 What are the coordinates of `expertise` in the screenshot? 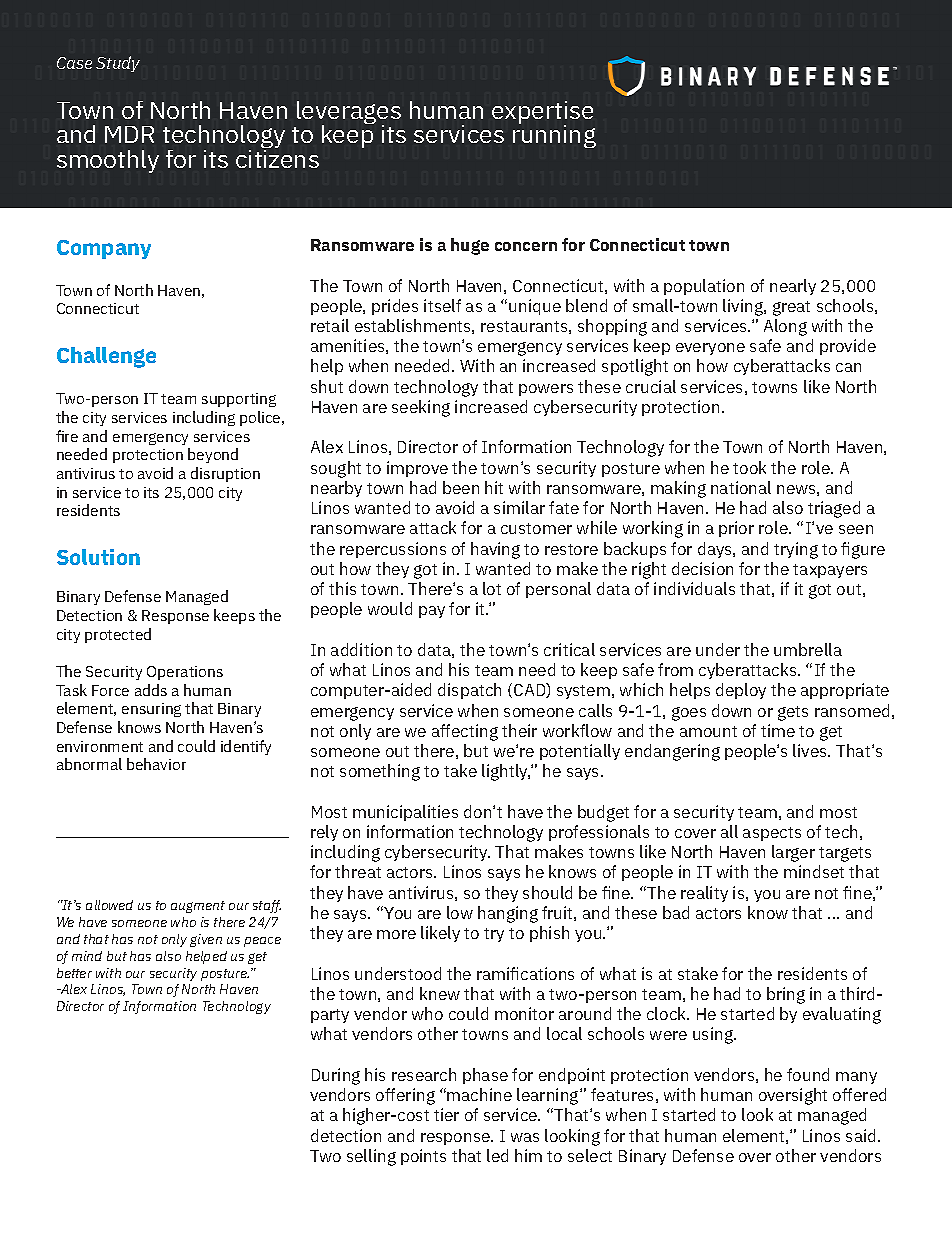 It's located at (542, 113).
